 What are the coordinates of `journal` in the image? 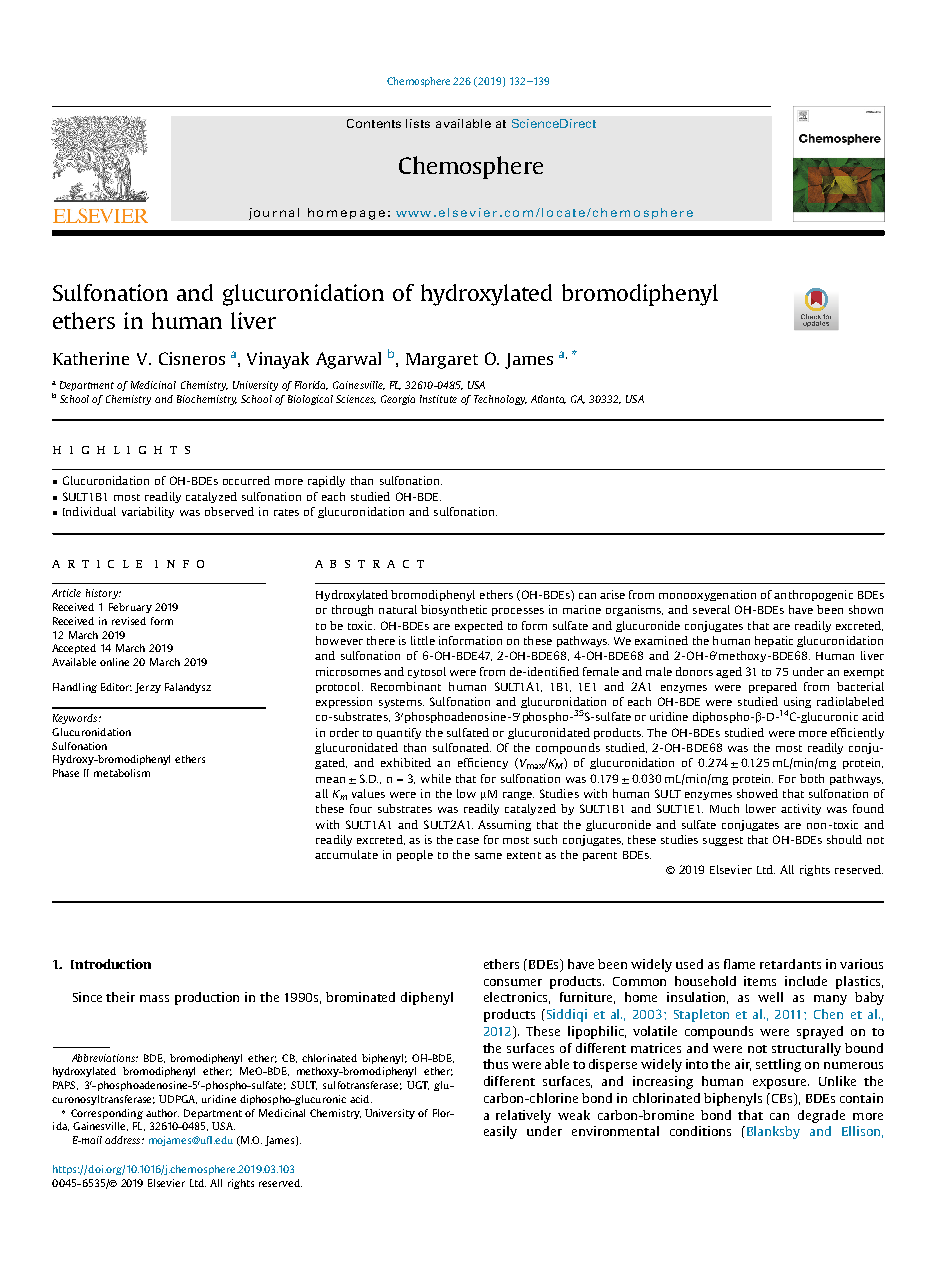 It's located at (274, 214).
